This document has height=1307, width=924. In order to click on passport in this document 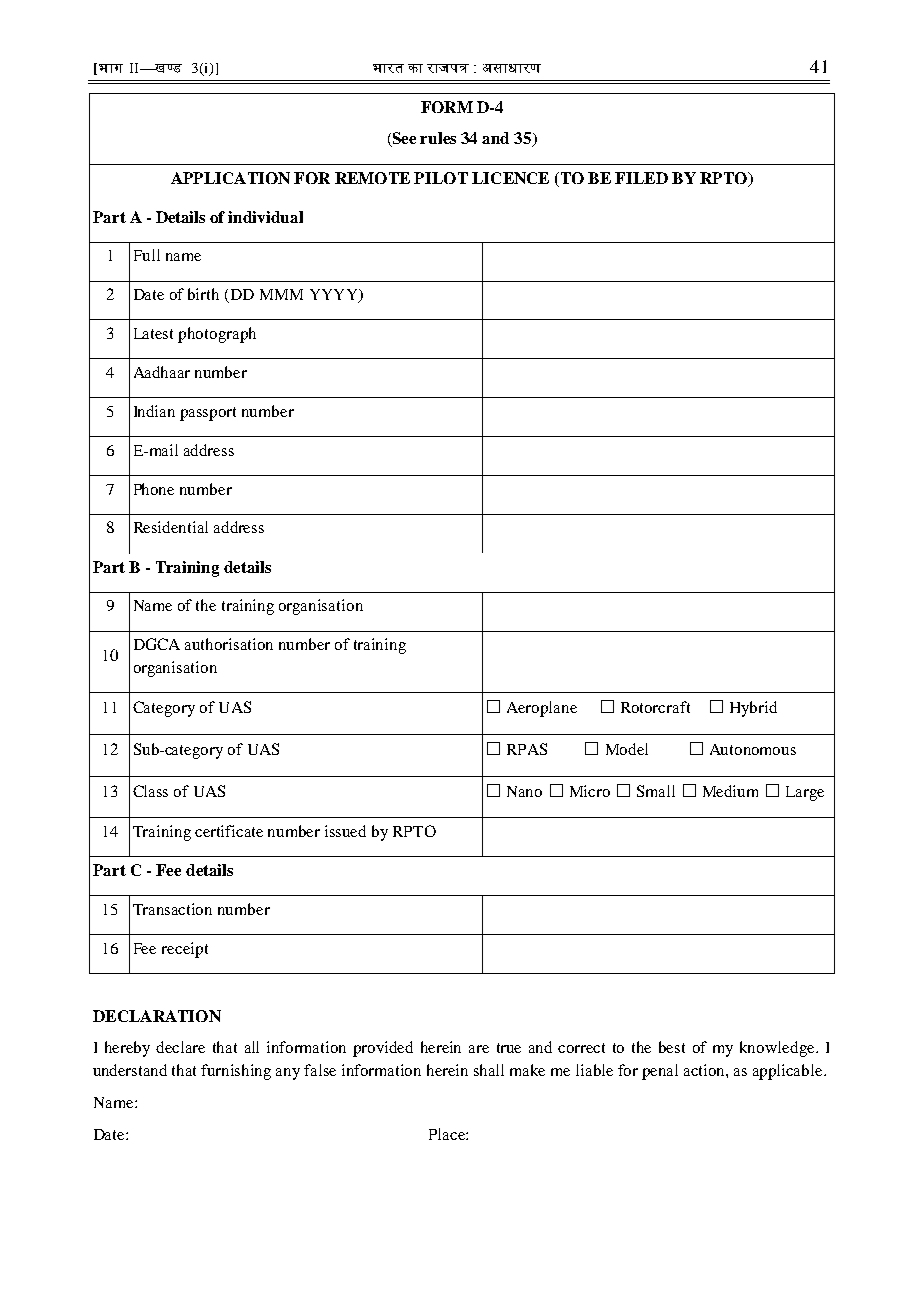, I will do `click(208, 414)`.
